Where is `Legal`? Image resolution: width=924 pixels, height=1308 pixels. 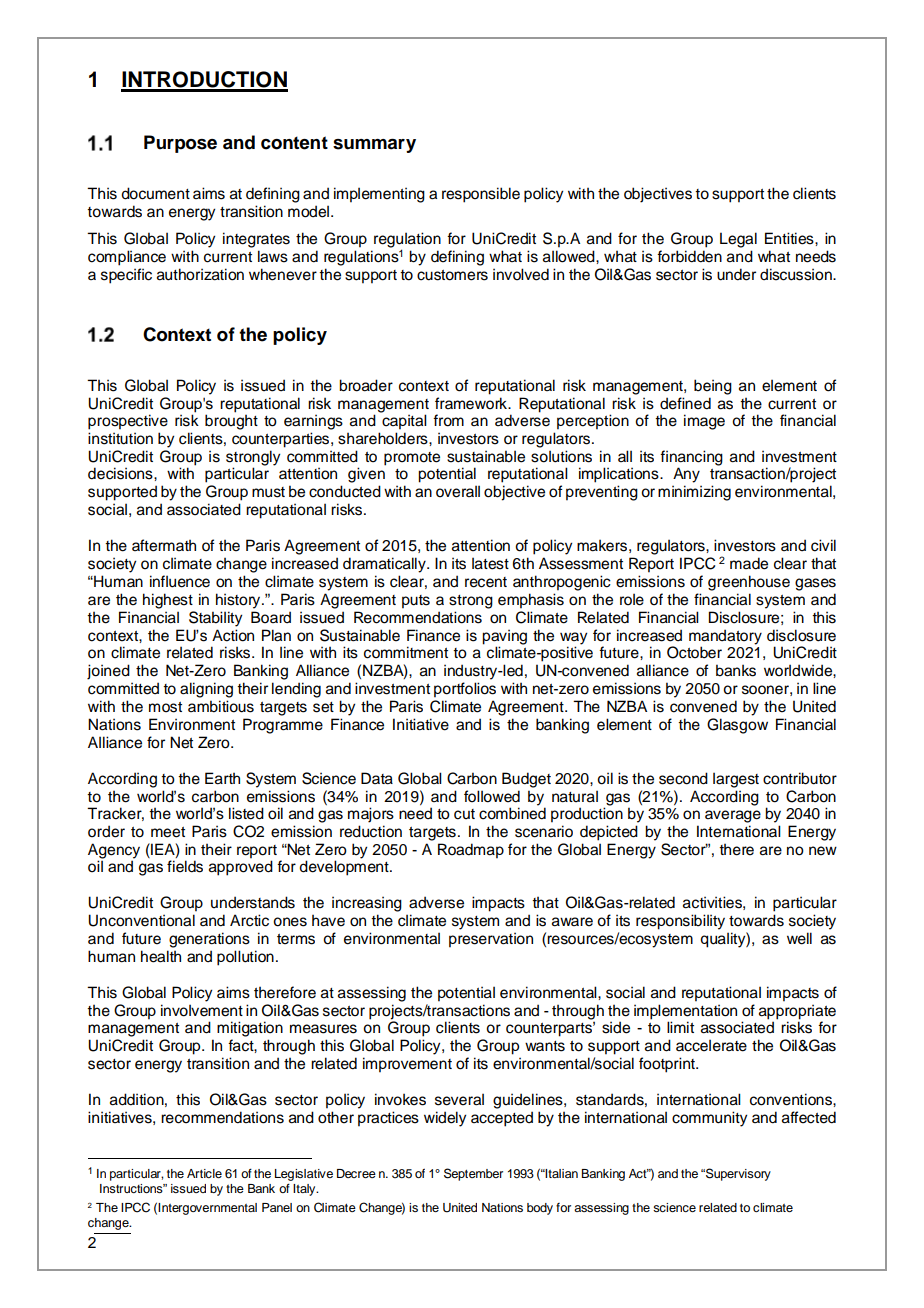
Legal is located at coordinates (738, 240).
